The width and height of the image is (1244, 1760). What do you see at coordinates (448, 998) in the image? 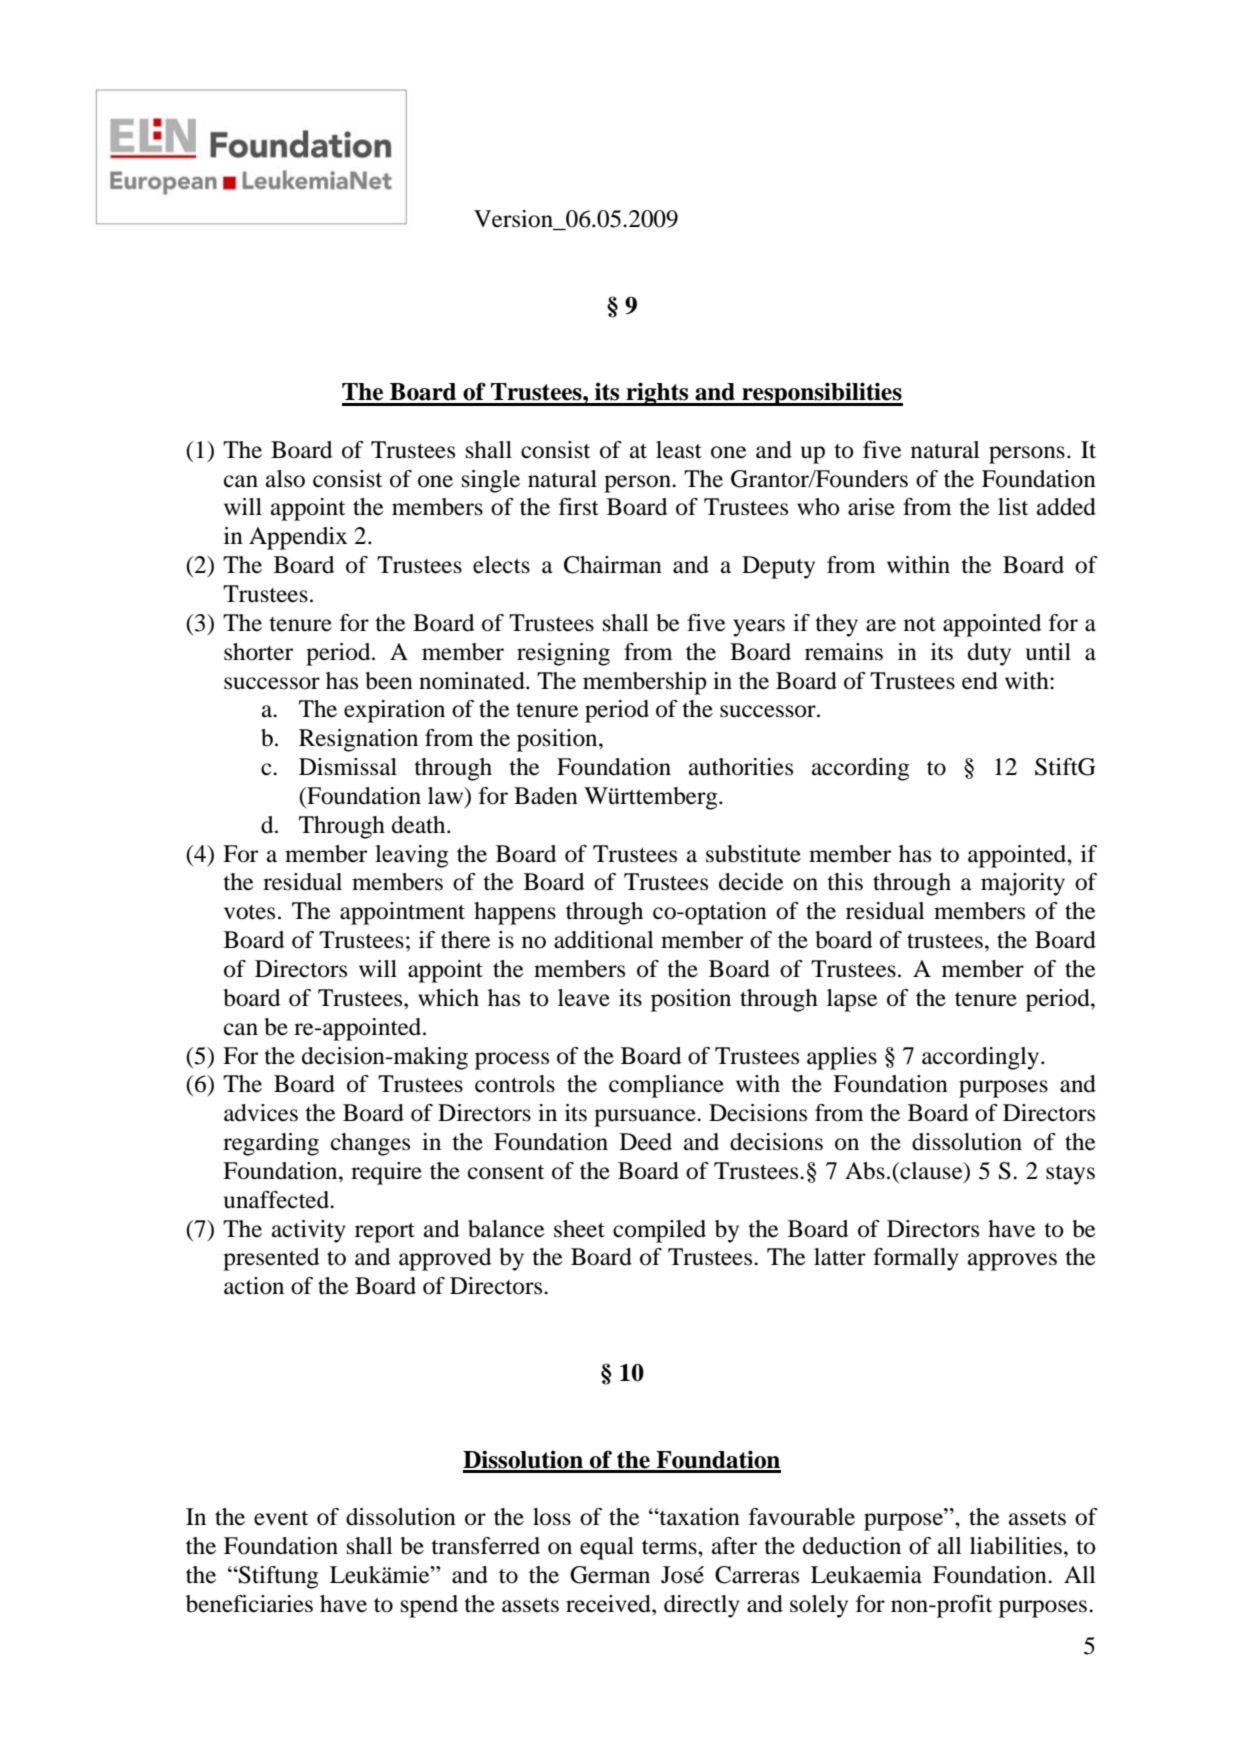
I see `which` at bounding box center [448, 998].
